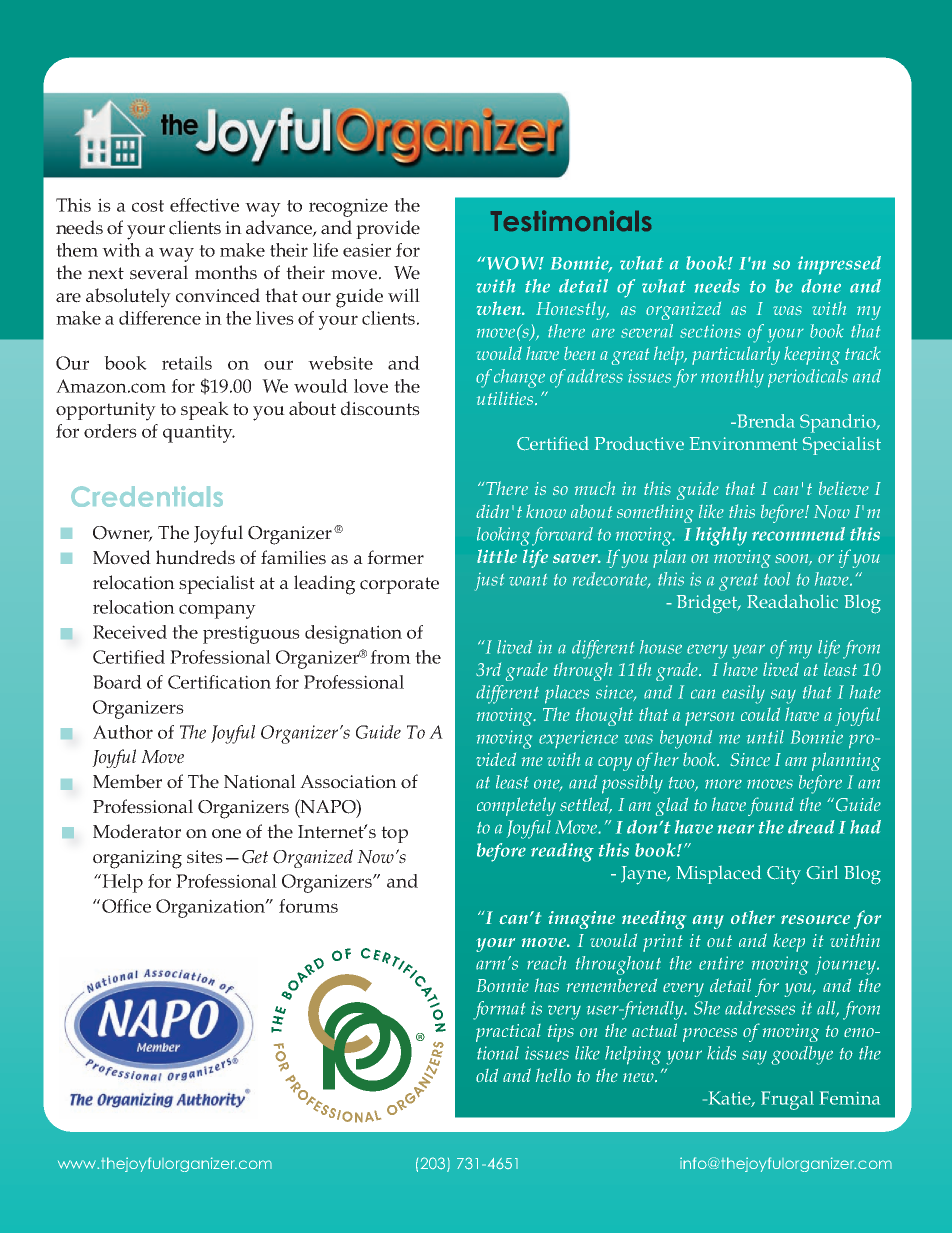 This screenshot has height=1233, width=952. What do you see at coordinates (394, 834) in the screenshot?
I see `top` at bounding box center [394, 834].
